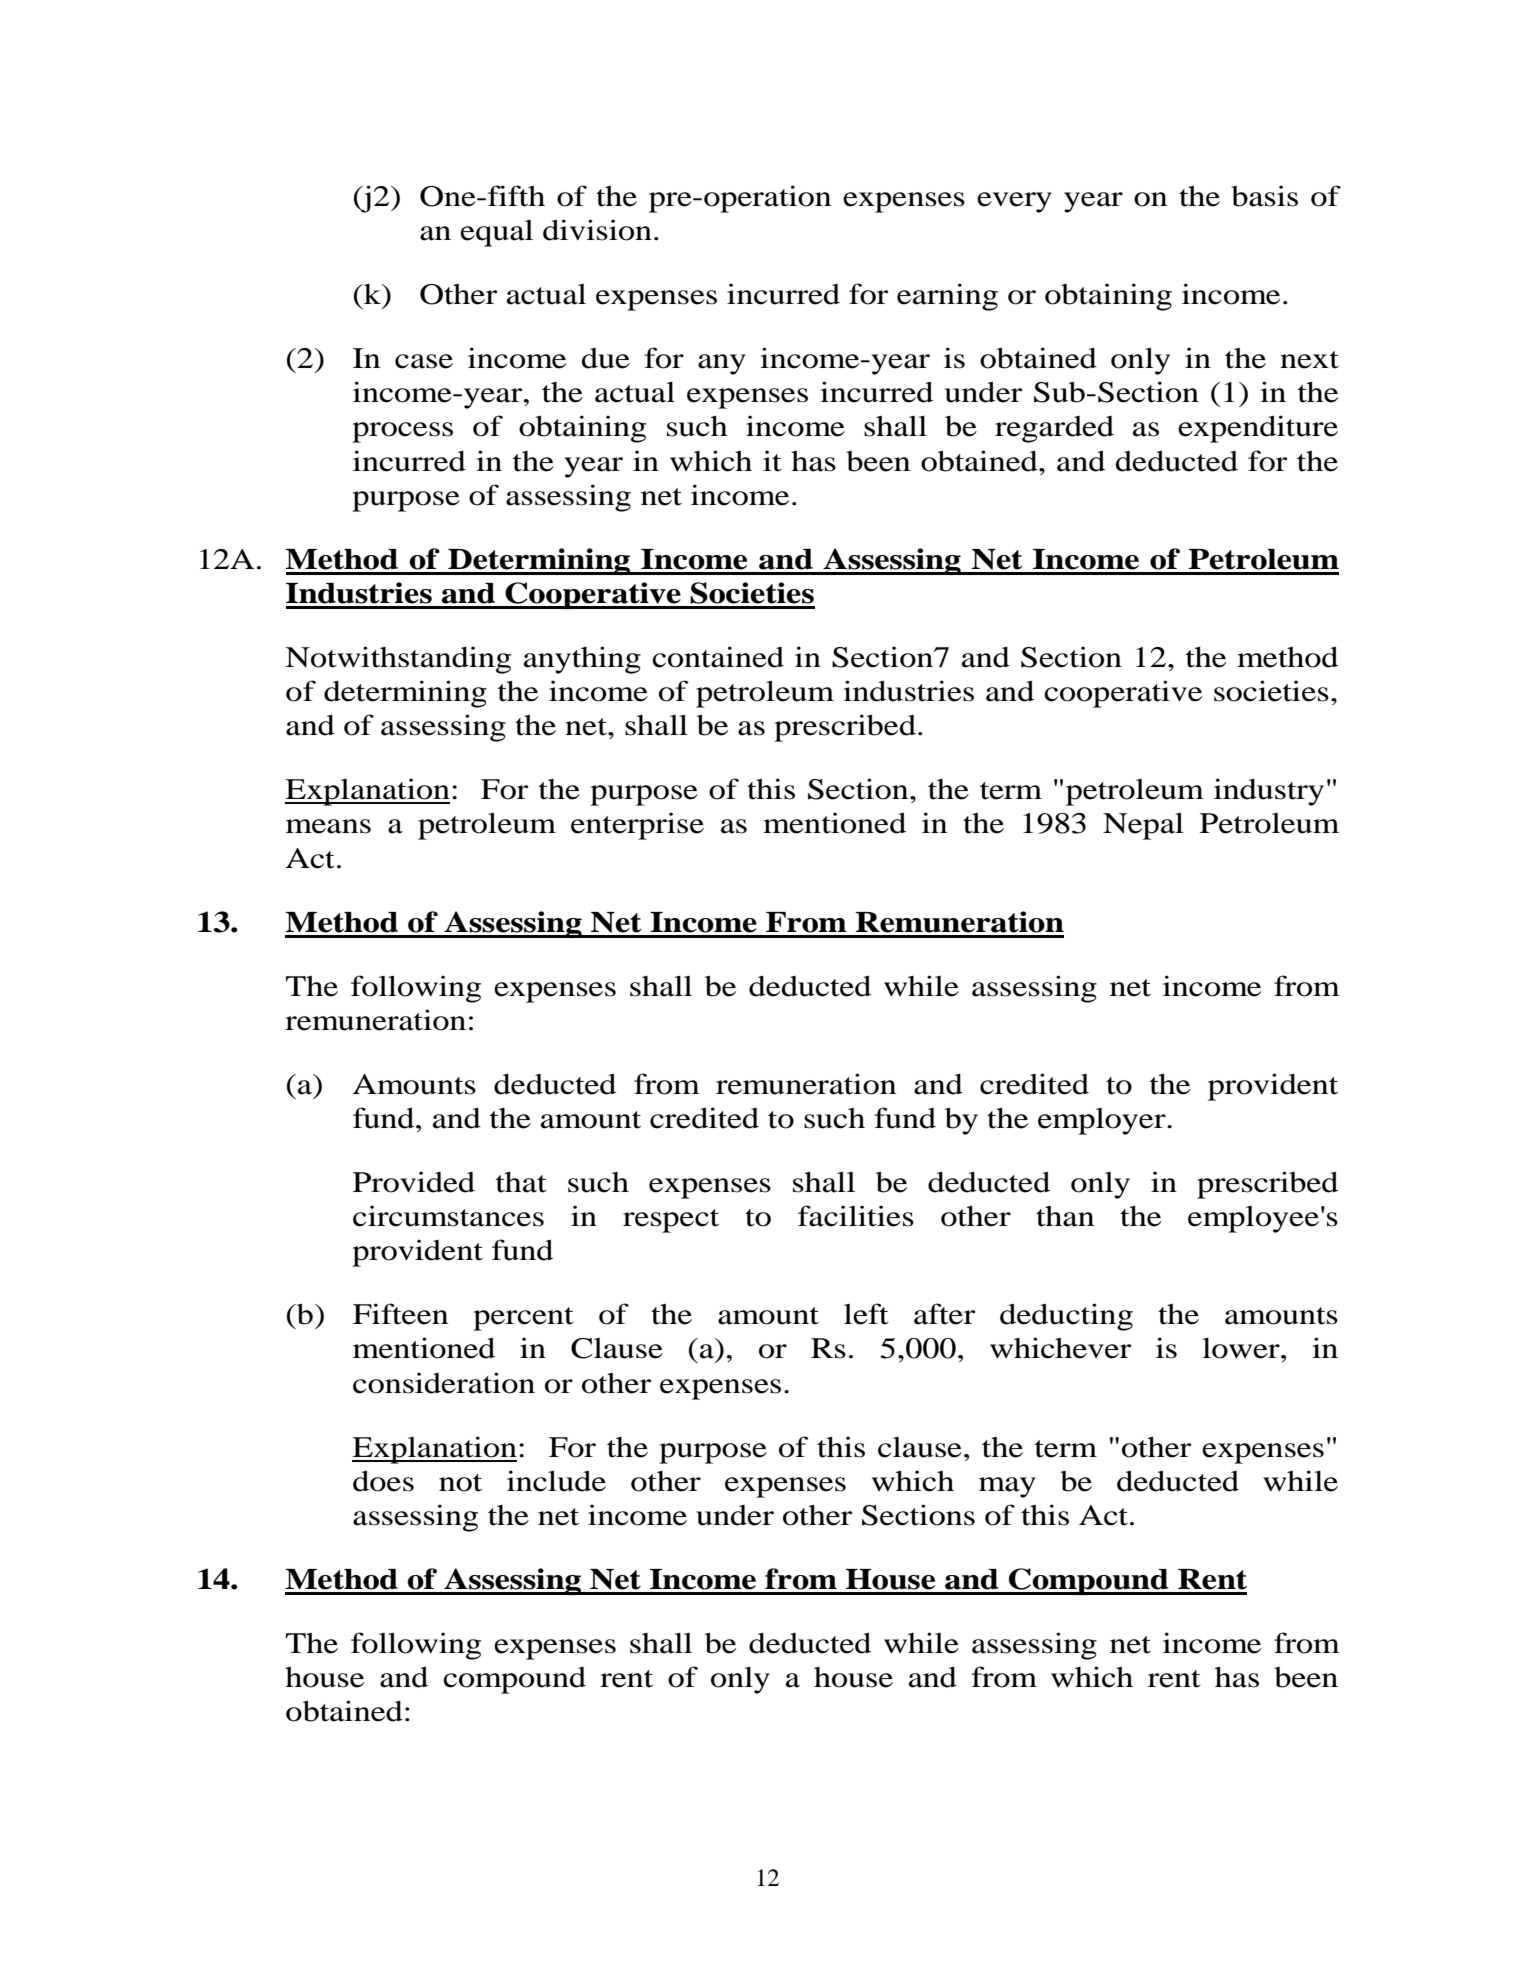  I want to click on basis, so click(1264, 196).
